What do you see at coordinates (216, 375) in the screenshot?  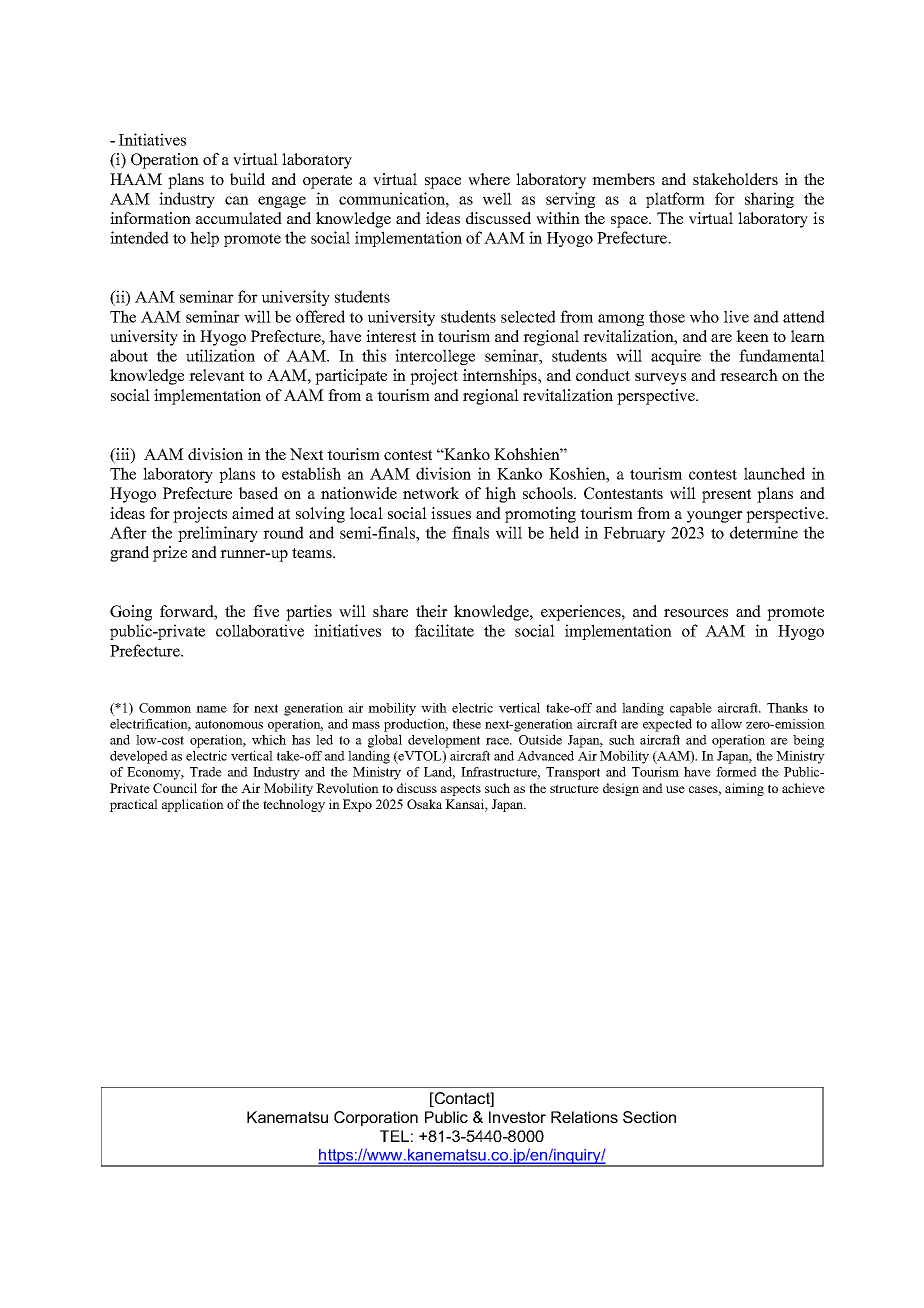 I see `relevant` at bounding box center [216, 375].
